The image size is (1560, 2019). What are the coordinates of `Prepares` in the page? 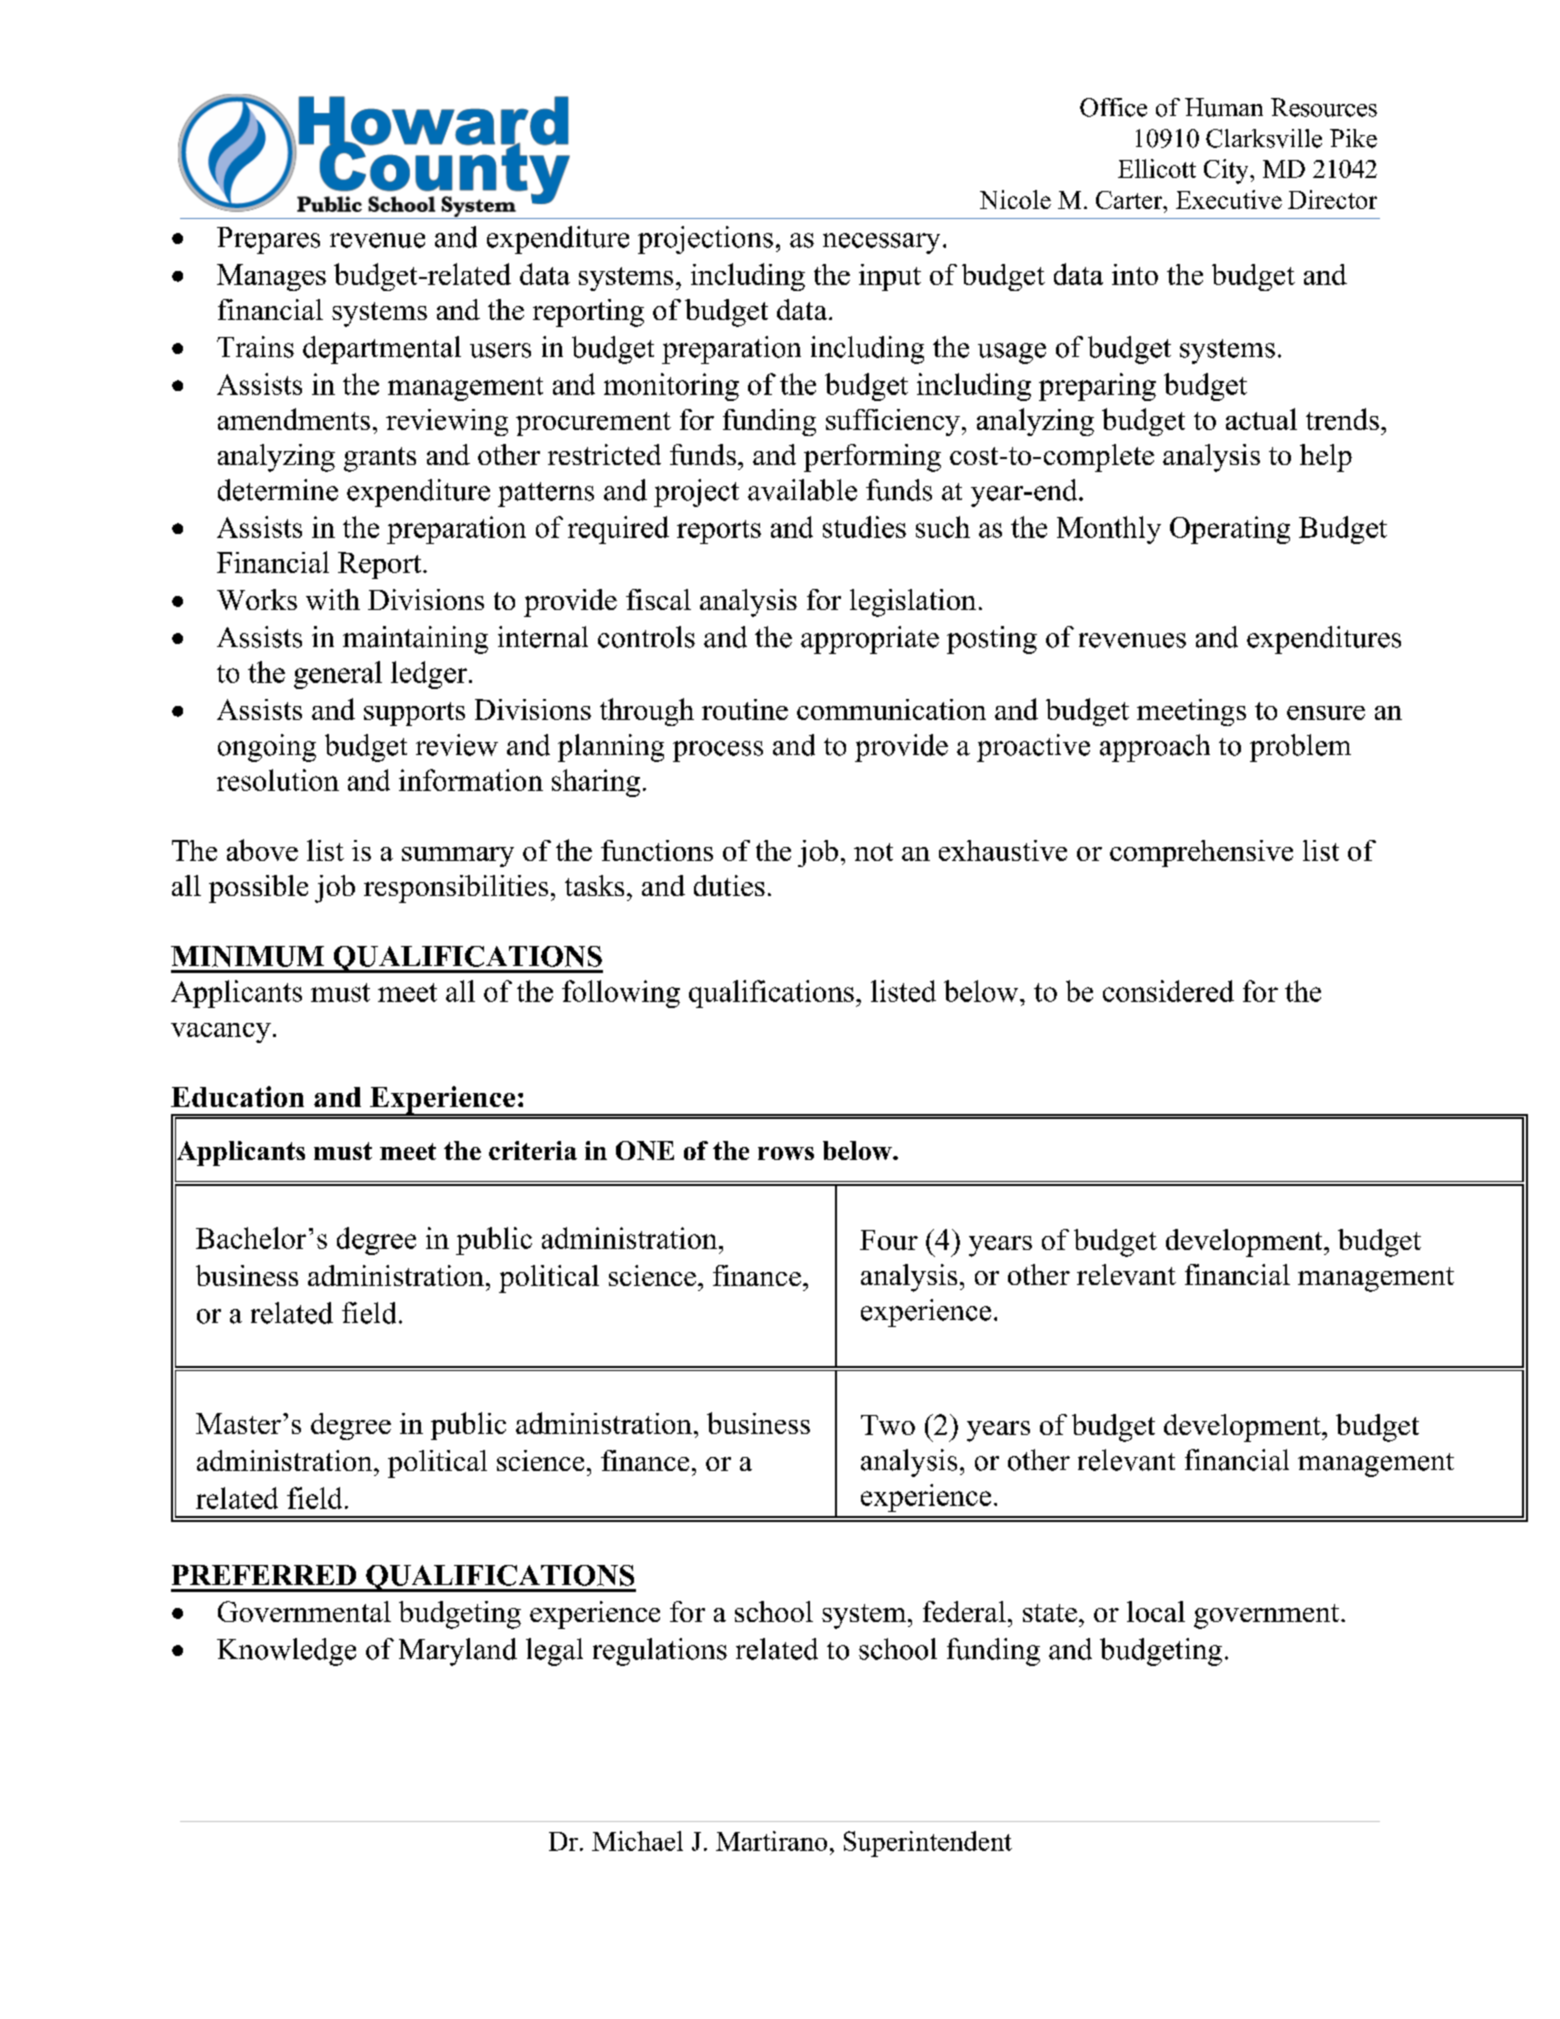 It's located at (268, 240).
